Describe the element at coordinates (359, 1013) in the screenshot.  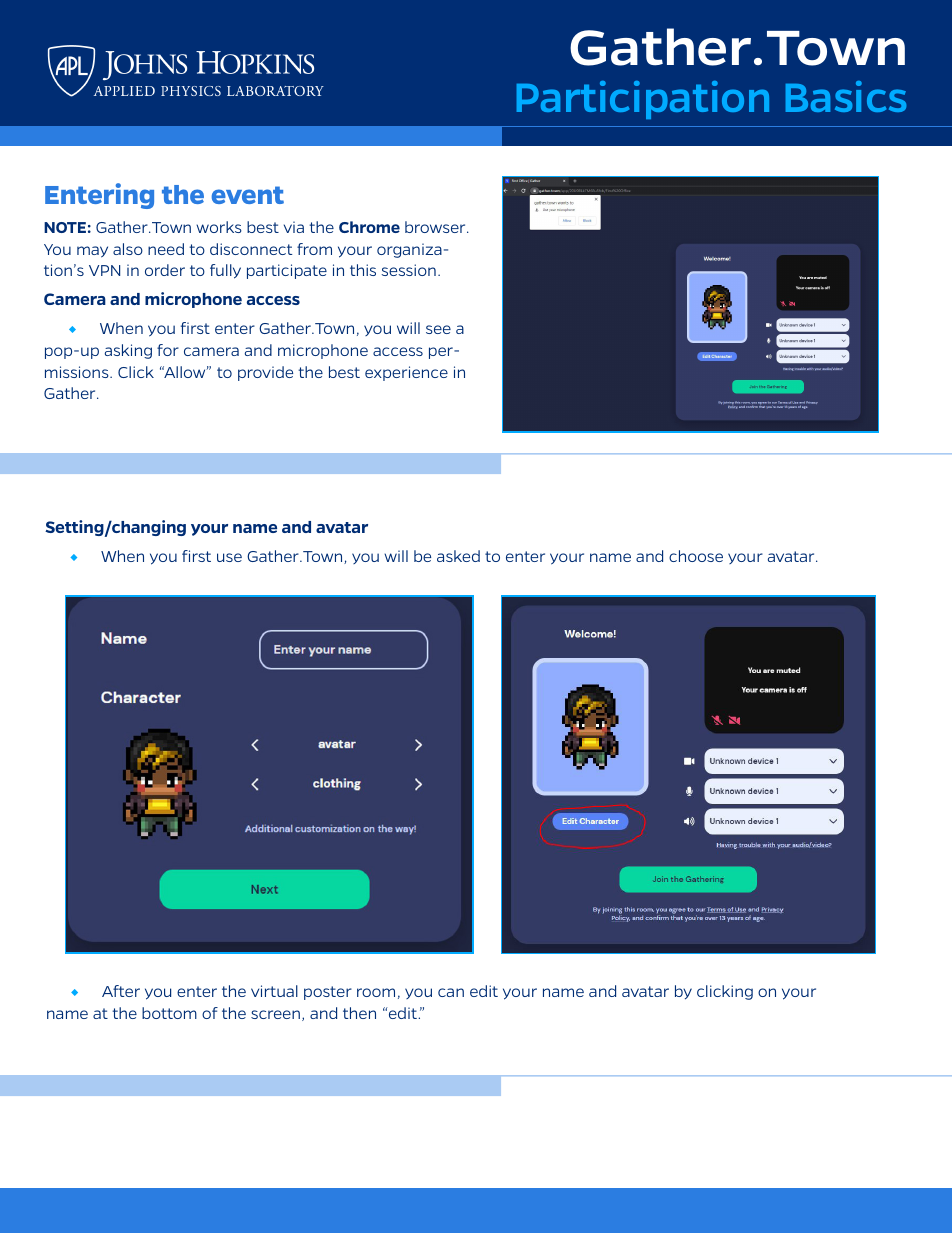
I see `then` at that location.
